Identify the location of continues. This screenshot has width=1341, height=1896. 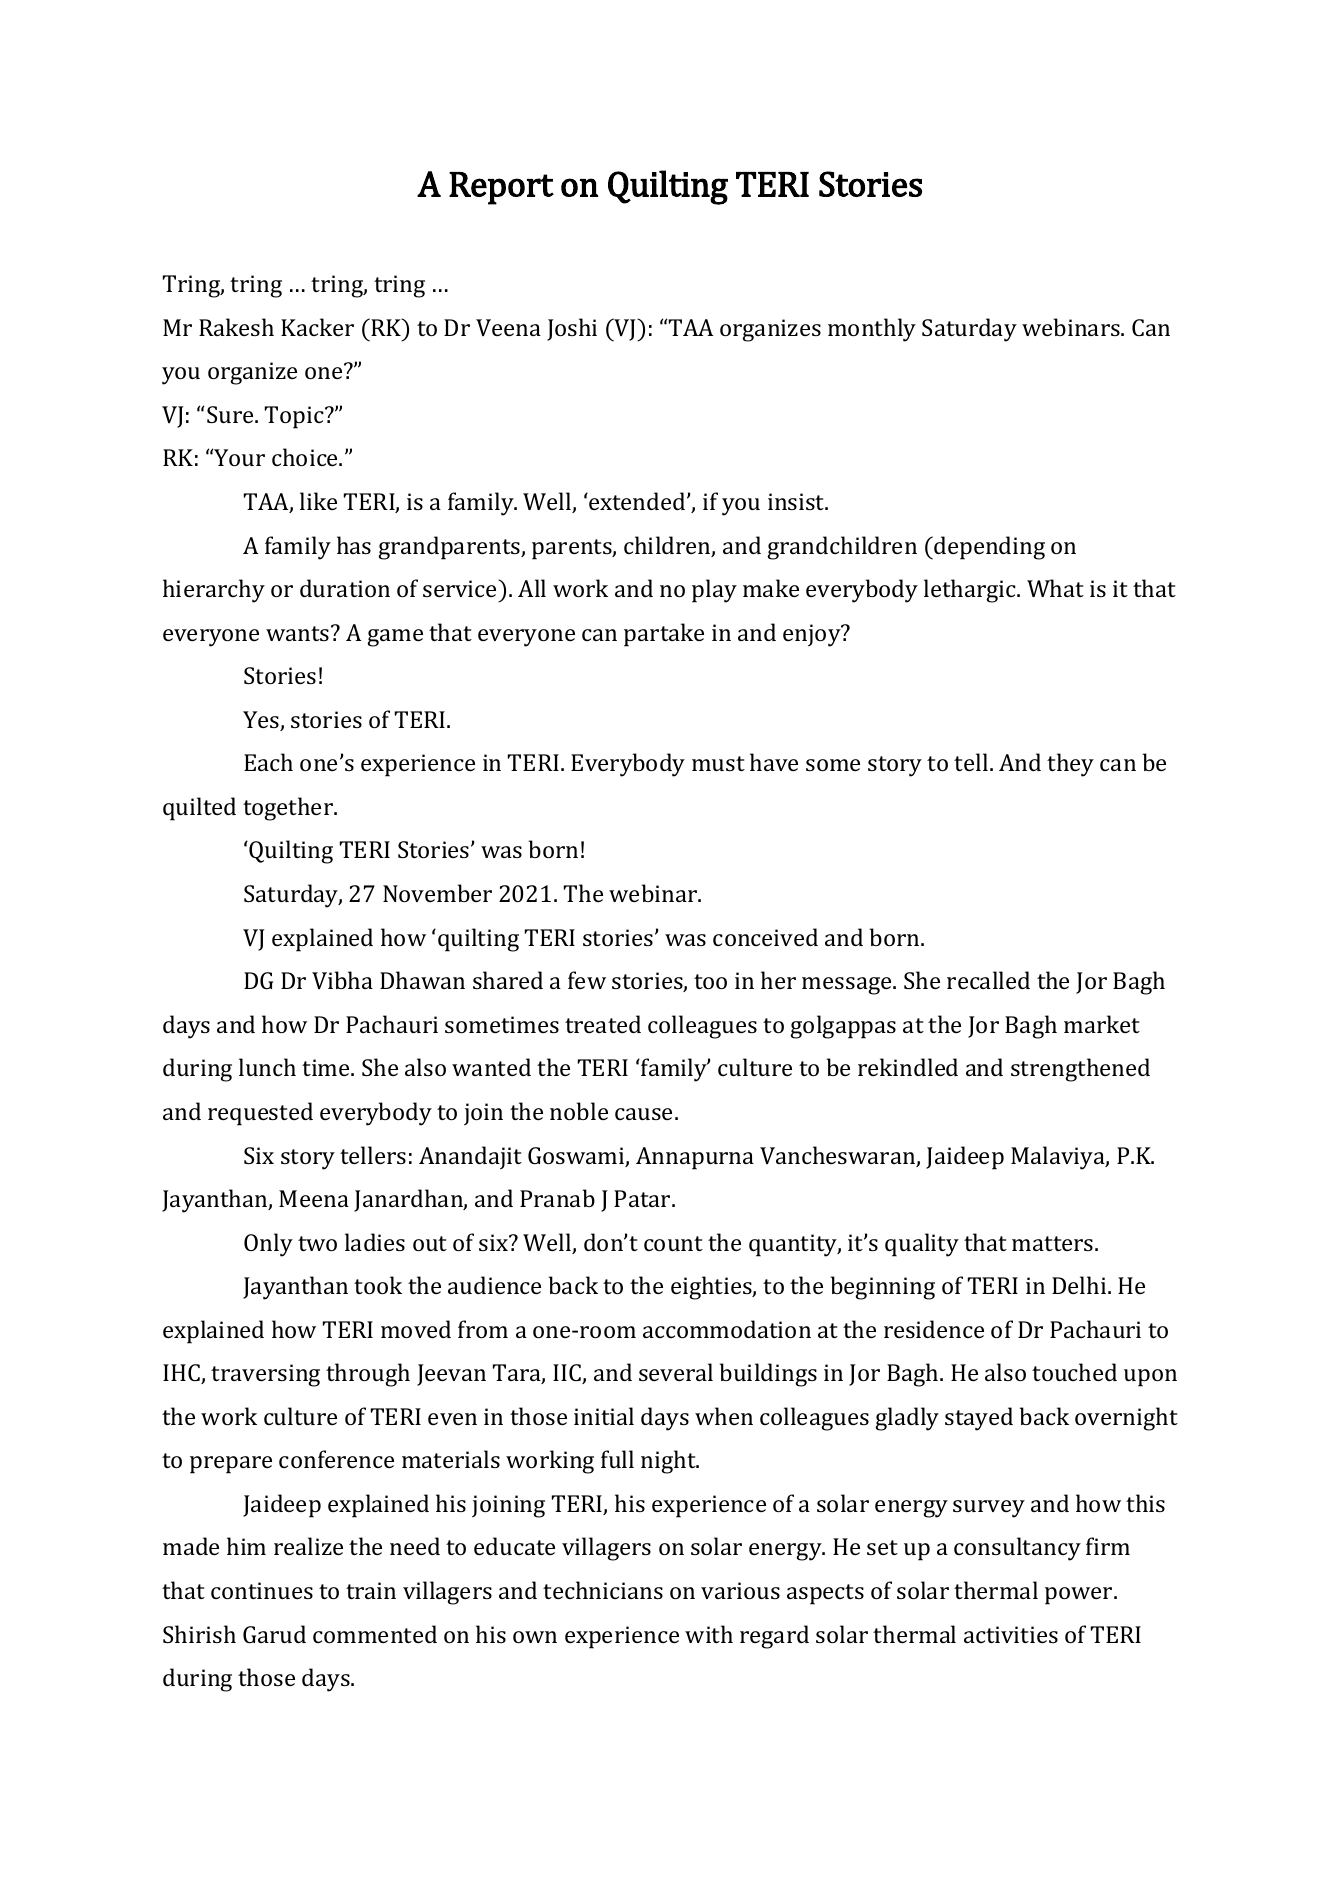
(262, 1590).
